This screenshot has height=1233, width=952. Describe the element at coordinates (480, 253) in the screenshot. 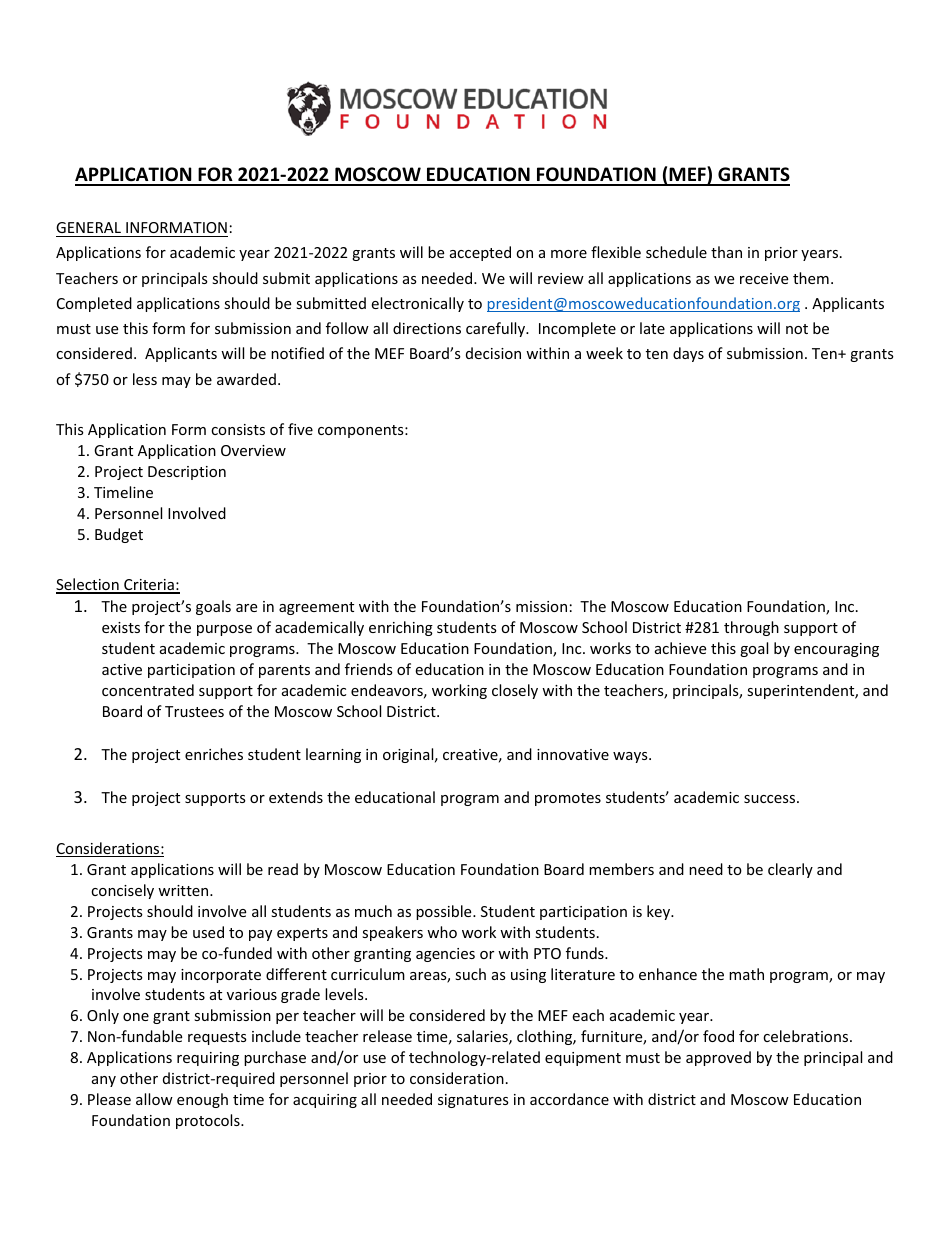

I see `accepted` at that location.
